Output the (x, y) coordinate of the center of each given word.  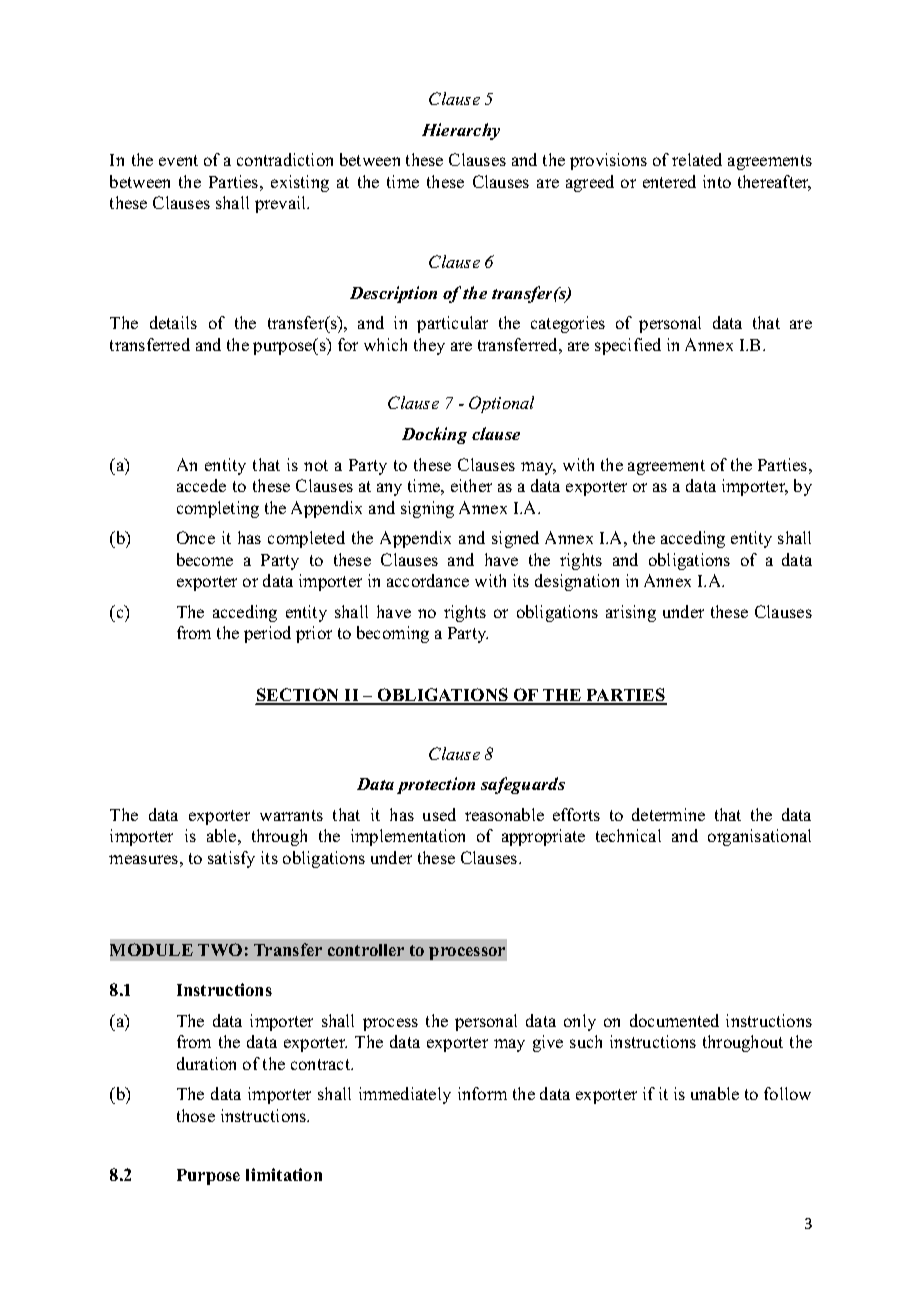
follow (787, 1093)
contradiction (285, 159)
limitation (284, 1174)
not (316, 465)
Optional (501, 404)
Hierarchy (461, 131)
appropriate (543, 837)
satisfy (231, 859)
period (267, 634)
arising (631, 613)
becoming (393, 634)
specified (628, 346)
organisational (759, 837)
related (697, 159)
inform (482, 1093)
